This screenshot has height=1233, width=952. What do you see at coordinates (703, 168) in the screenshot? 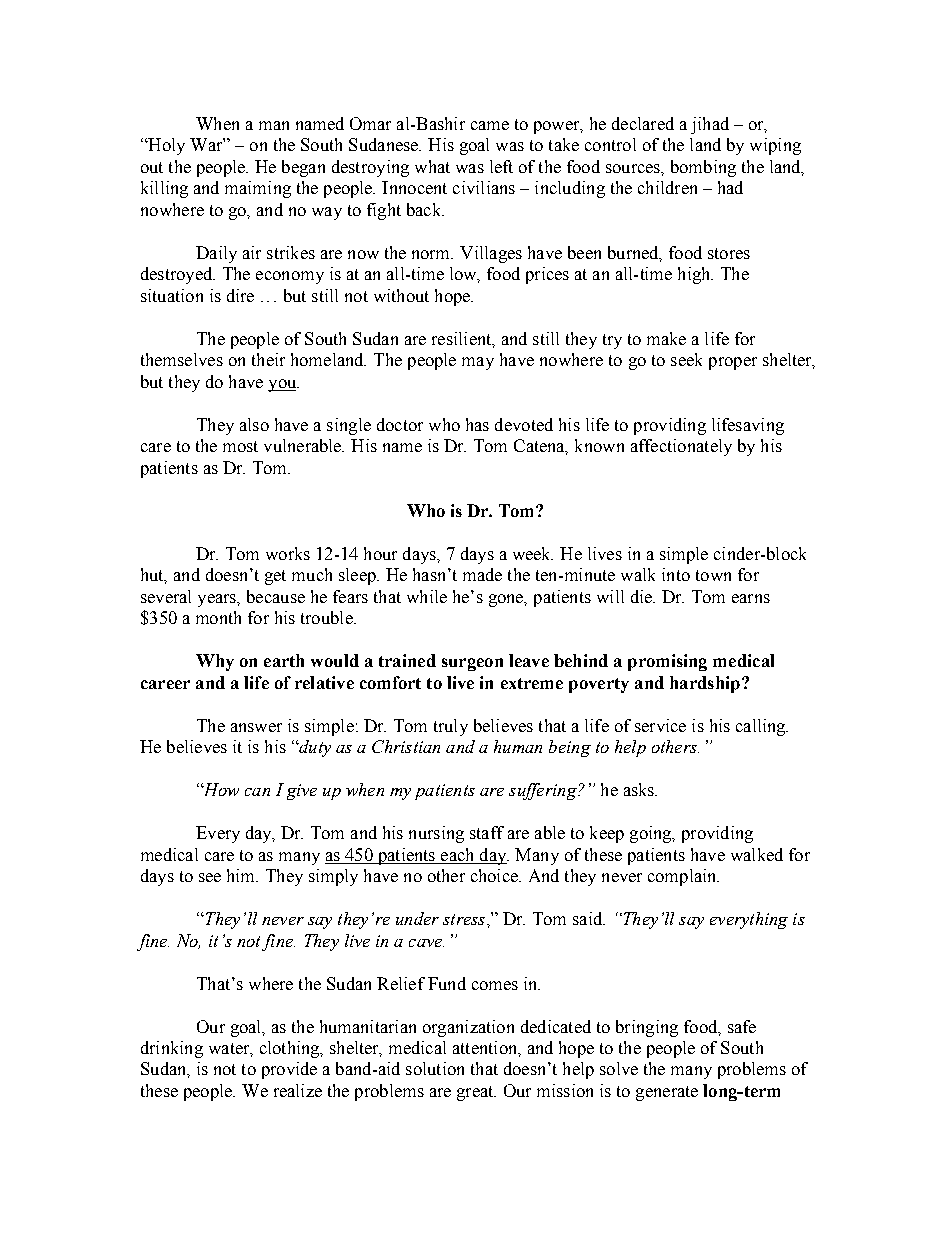
I see `bombing` at bounding box center [703, 168].
